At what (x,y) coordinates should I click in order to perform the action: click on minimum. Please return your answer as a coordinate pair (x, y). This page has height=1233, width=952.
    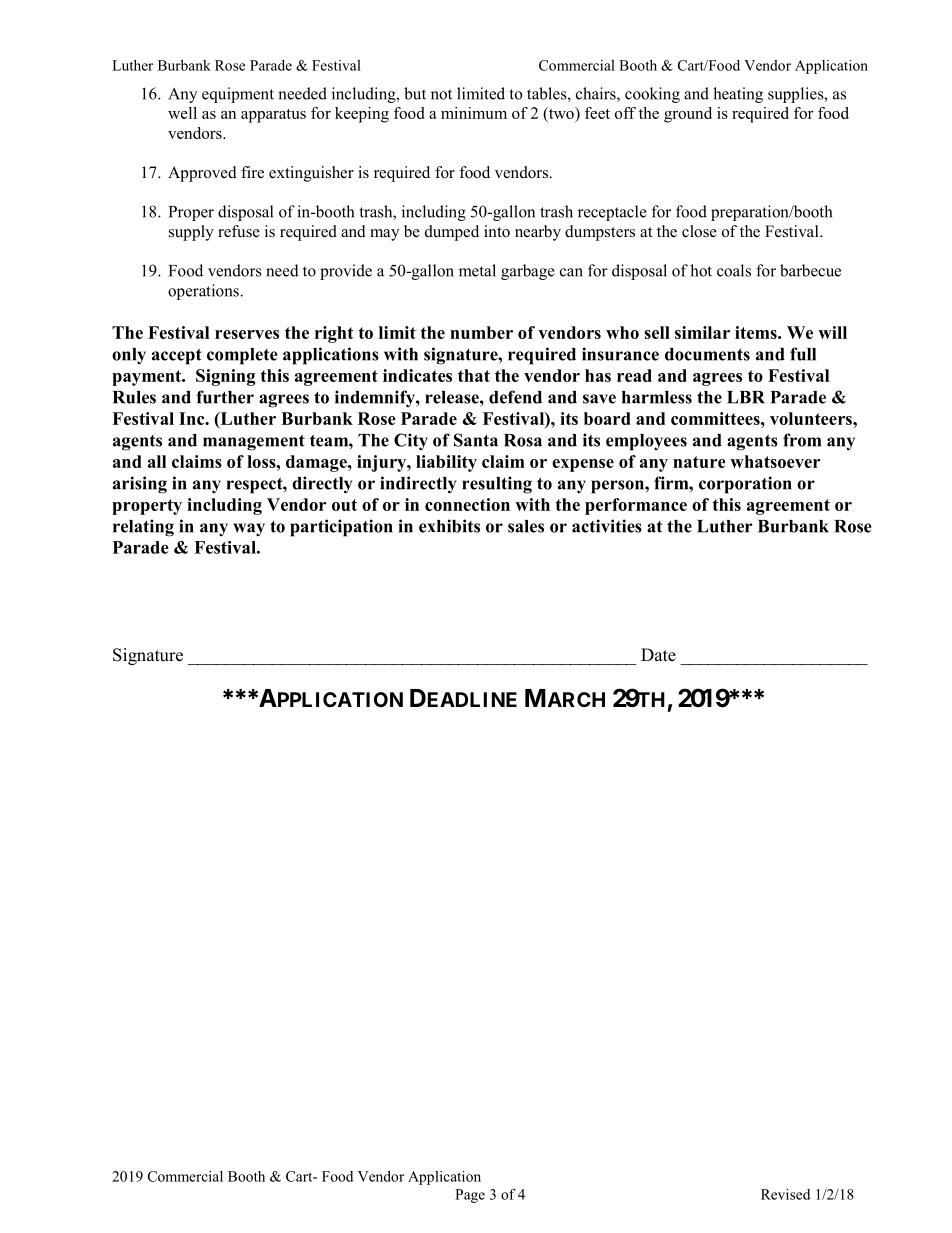
    Looking at the image, I should click on (474, 113).
